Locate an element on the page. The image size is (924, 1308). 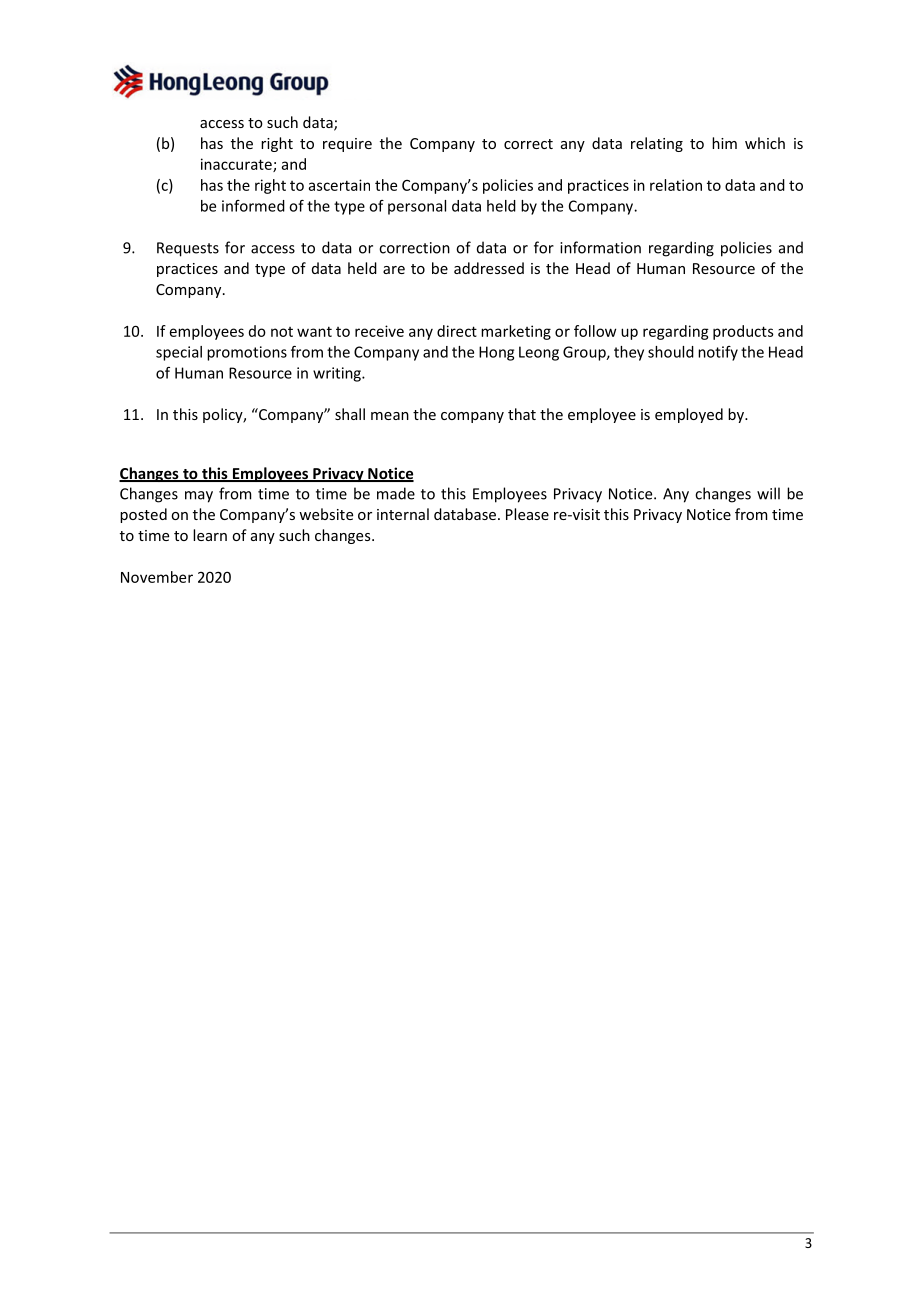
Hong is located at coordinates (496, 353).
